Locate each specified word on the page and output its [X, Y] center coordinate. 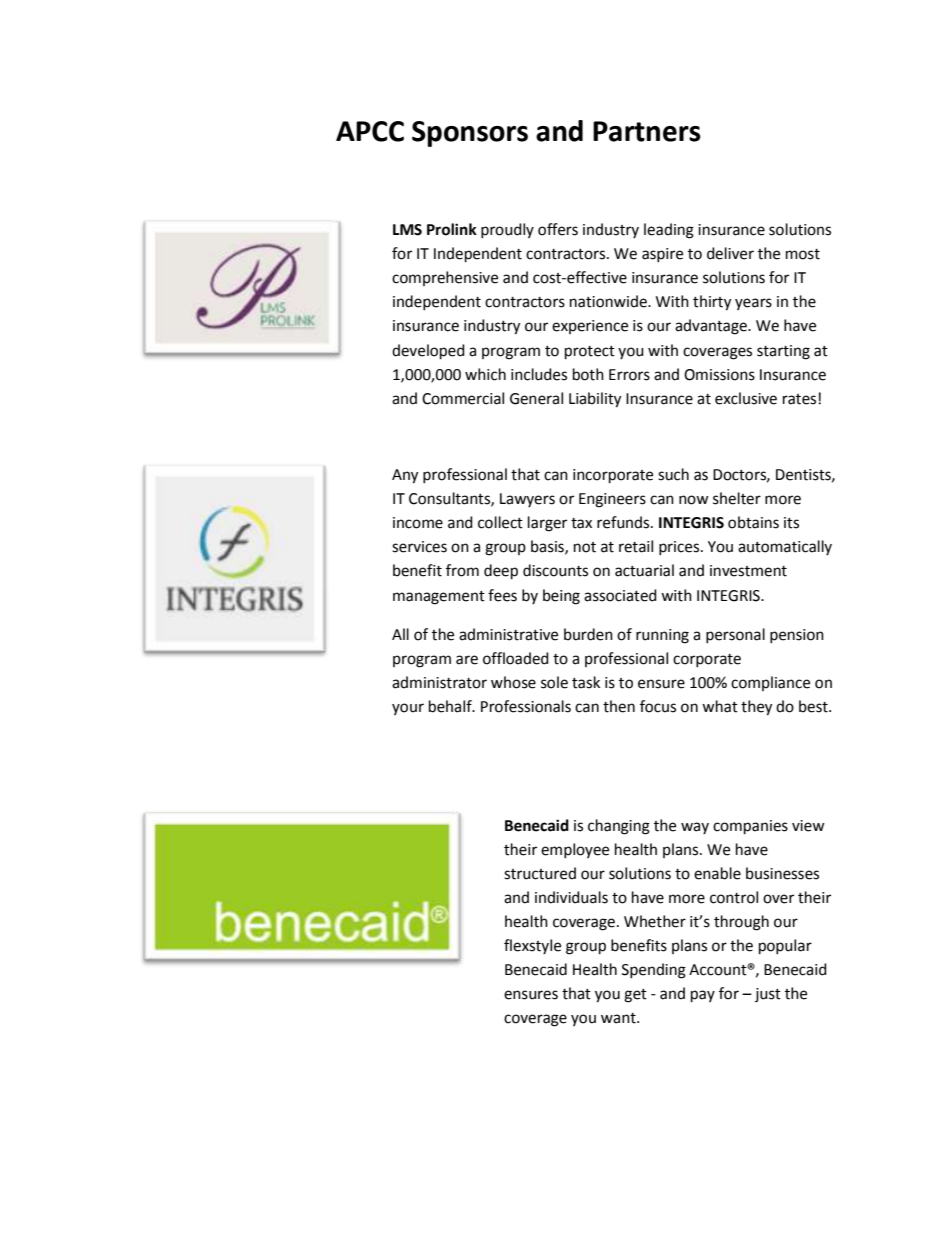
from [462, 570]
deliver [730, 253]
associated [620, 595]
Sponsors [470, 134]
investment [748, 571]
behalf [451, 706]
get [635, 996]
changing [619, 827]
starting [783, 352]
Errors [629, 375]
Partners [647, 131]
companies [750, 827]
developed [428, 352]
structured [540, 873]
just [768, 995]
